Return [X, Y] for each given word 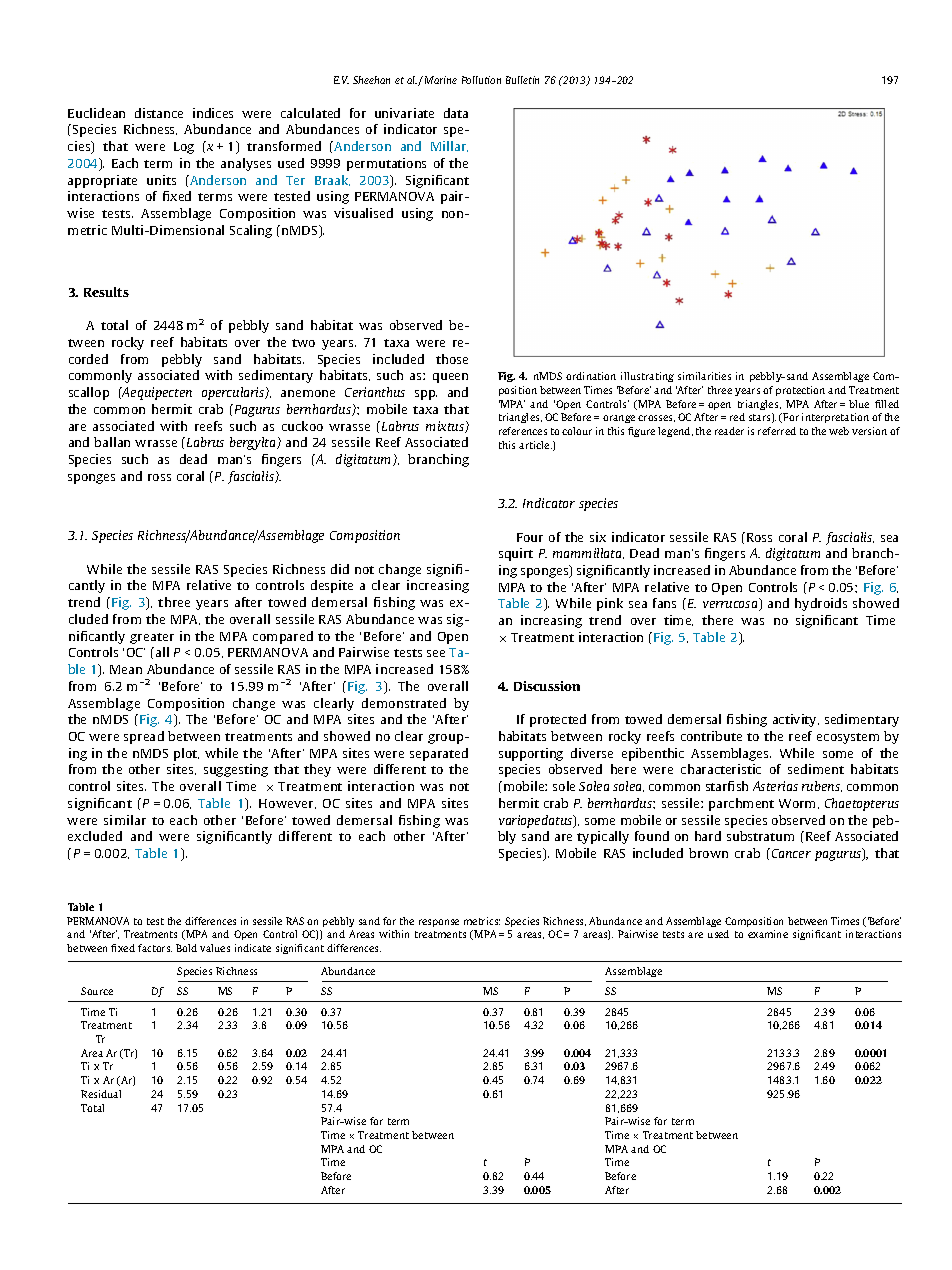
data [456, 113]
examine [768, 934]
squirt [516, 554]
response [439, 923]
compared [283, 637]
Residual [101, 1094]
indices [213, 113]
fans [664, 603]
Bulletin [522, 80]
